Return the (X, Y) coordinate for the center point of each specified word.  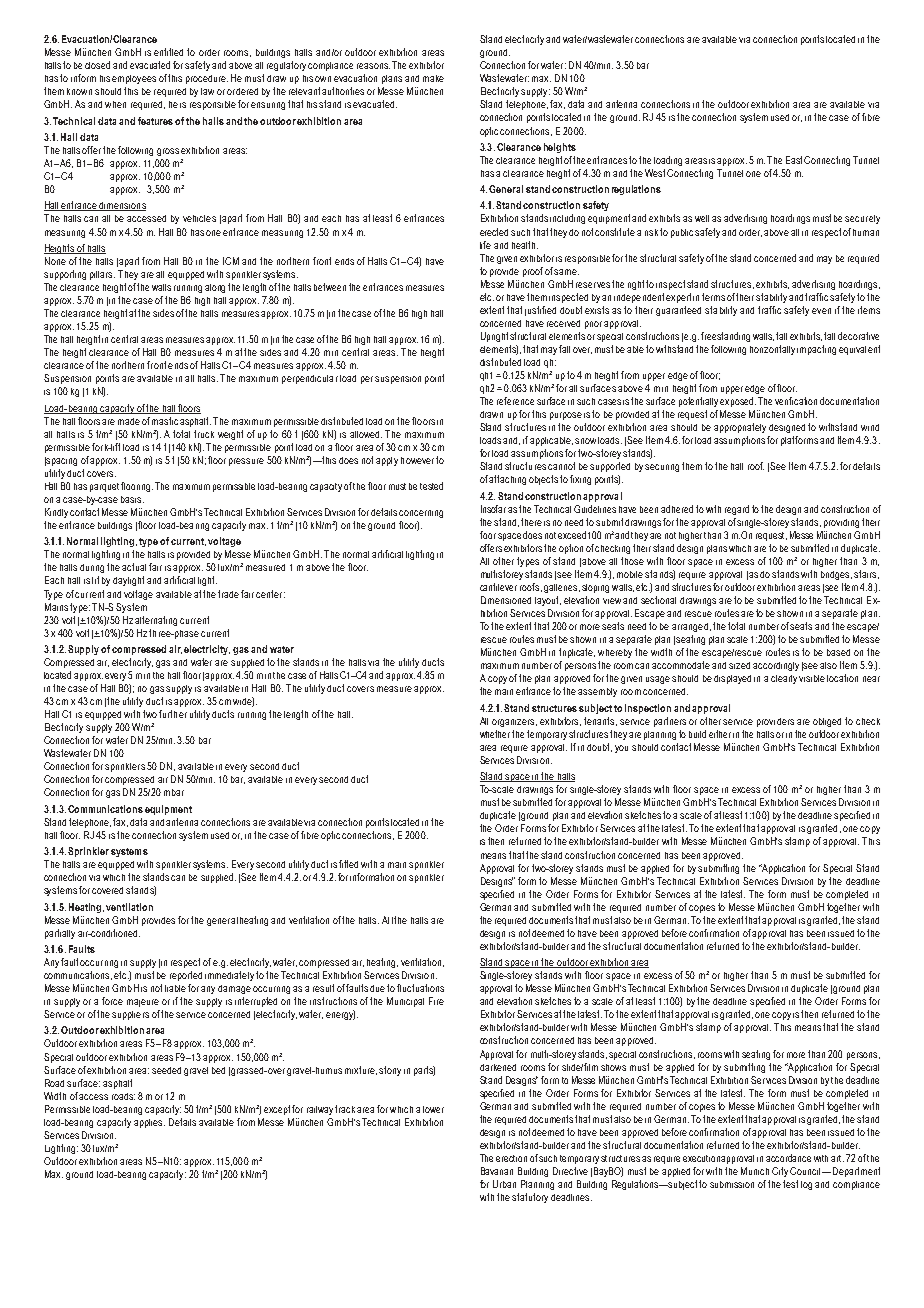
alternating (156, 621)
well (702, 218)
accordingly (776, 666)
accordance (788, 1158)
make (433, 78)
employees (134, 79)
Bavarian (497, 1171)
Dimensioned (506, 600)
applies (149, 1123)
